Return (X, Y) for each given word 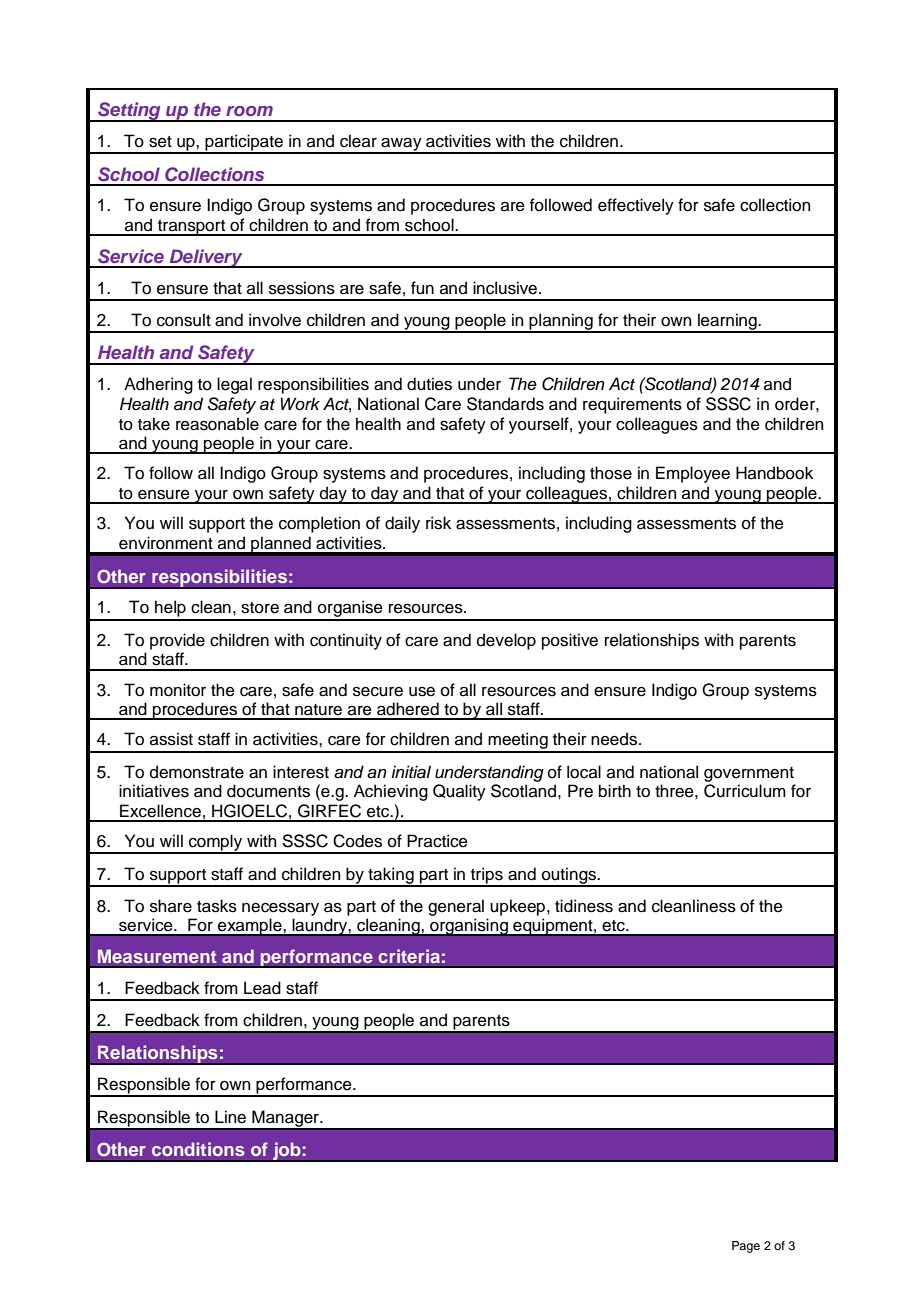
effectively (636, 206)
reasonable (217, 424)
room (249, 111)
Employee (693, 474)
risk (438, 523)
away (401, 145)
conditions (198, 1149)
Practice (437, 841)
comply (216, 843)
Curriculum (745, 791)
